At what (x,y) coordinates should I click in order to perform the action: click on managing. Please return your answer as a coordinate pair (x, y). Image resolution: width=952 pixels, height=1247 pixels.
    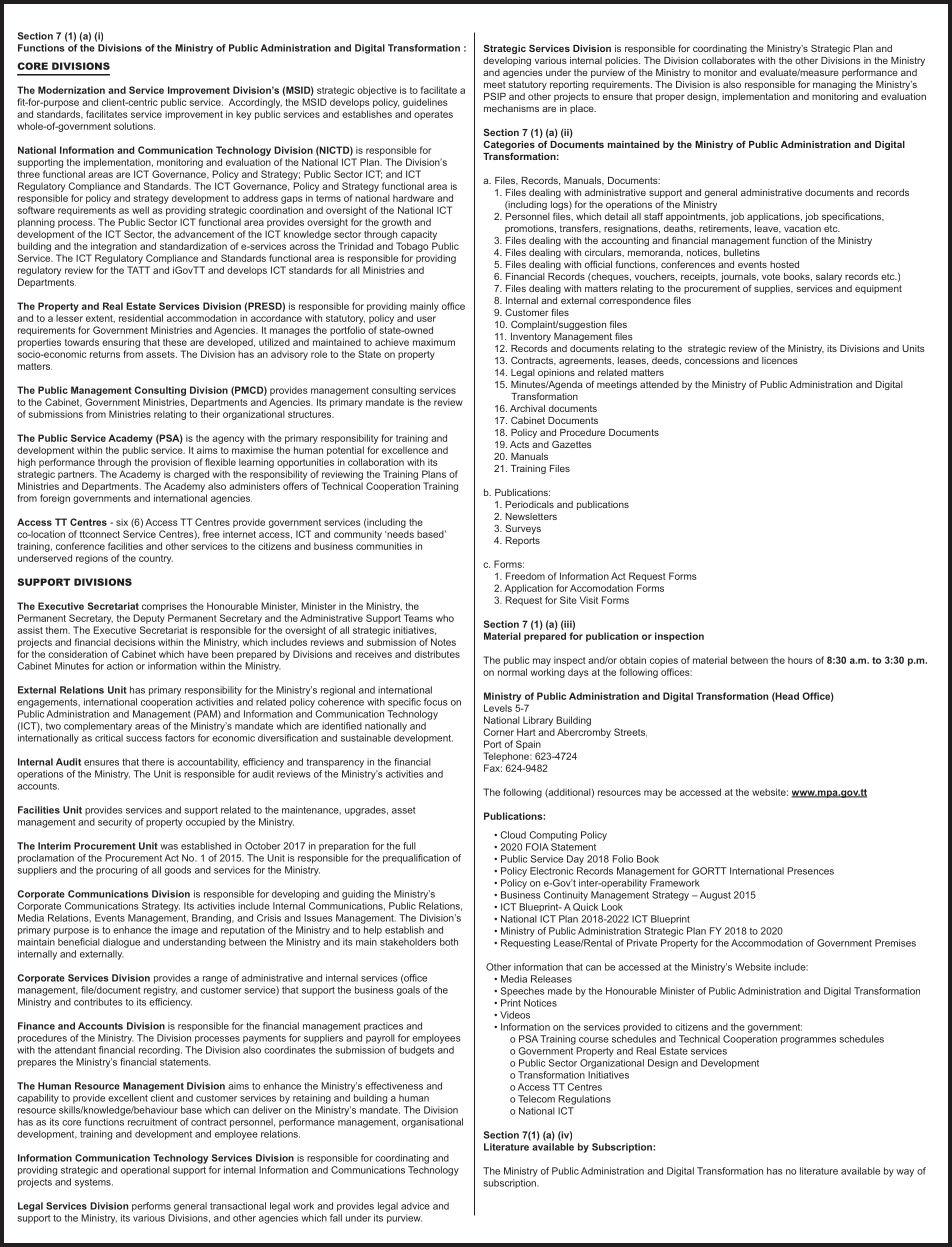
    Looking at the image, I should click on (834, 85).
